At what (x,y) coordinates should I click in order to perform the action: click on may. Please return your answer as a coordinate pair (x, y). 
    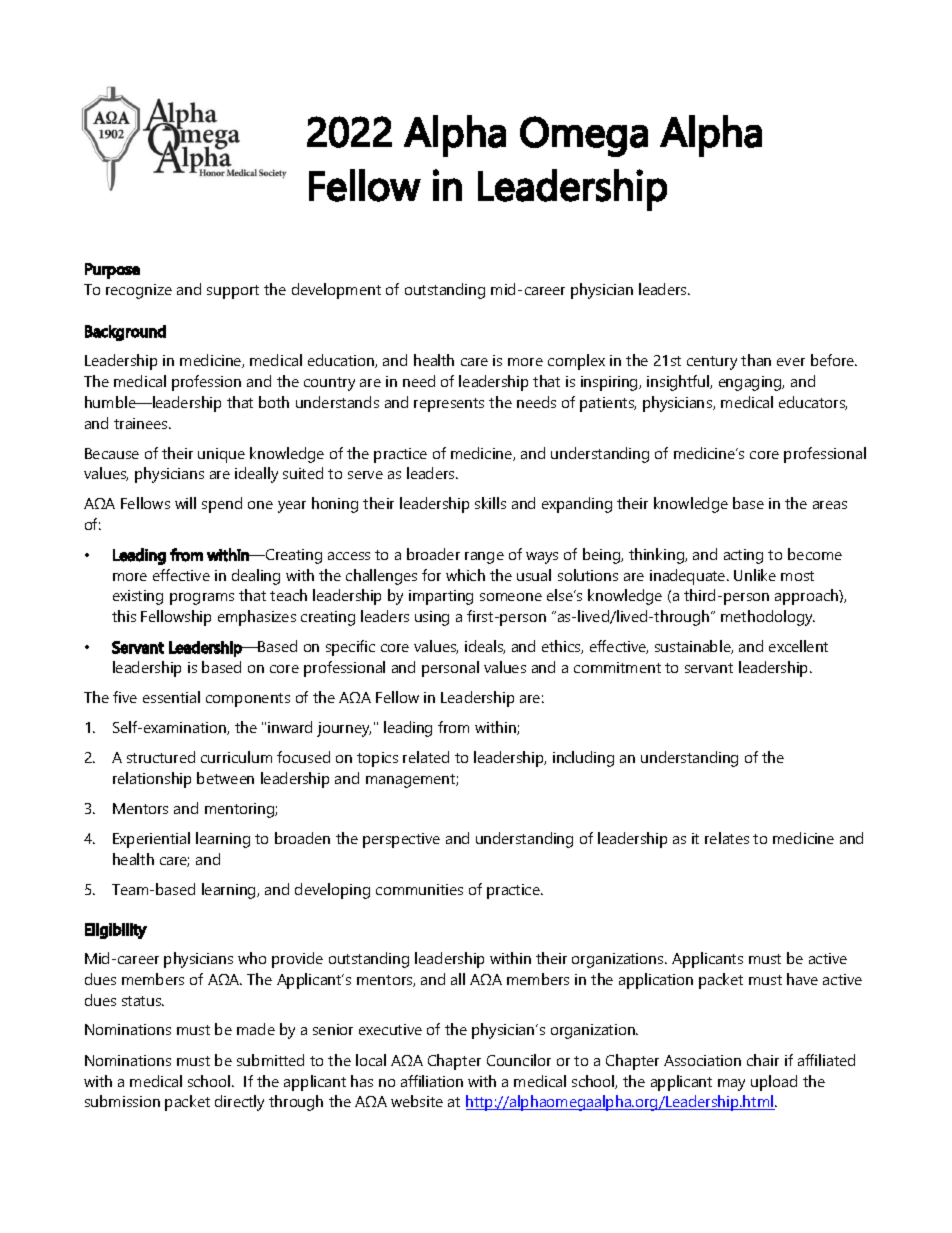
    Looking at the image, I should click on (731, 1085).
